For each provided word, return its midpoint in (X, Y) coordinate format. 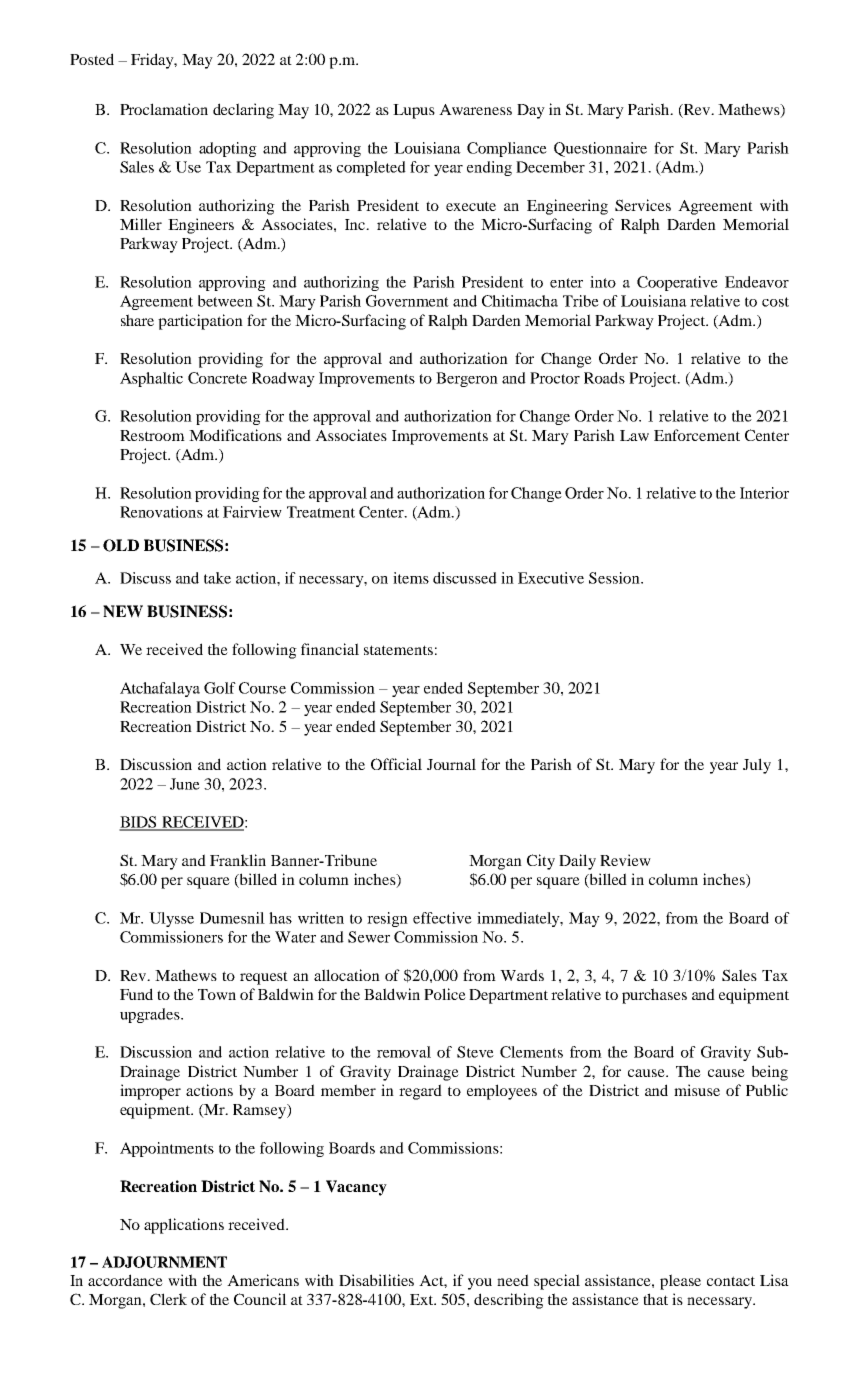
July (757, 766)
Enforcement (697, 435)
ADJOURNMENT (164, 1262)
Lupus (414, 111)
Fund (136, 994)
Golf (220, 688)
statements (398, 650)
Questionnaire (600, 149)
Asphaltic (151, 379)
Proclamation (164, 109)
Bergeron (467, 379)
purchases (654, 996)
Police (445, 994)
